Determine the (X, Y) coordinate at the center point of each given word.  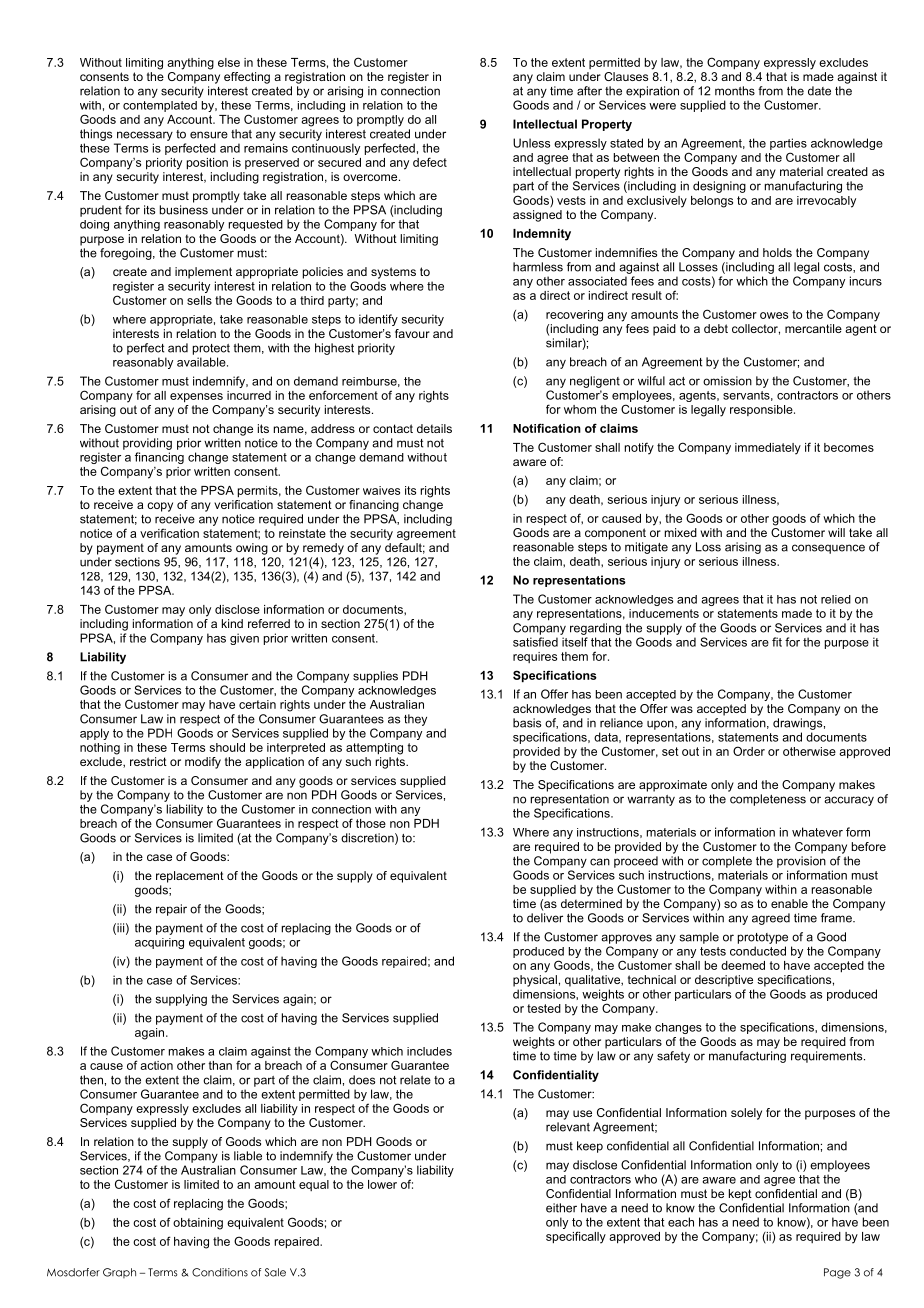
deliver (545, 918)
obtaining (198, 1224)
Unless (531, 143)
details (434, 428)
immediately (768, 449)
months (735, 91)
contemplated (160, 106)
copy (160, 507)
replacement (190, 877)
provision (801, 862)
